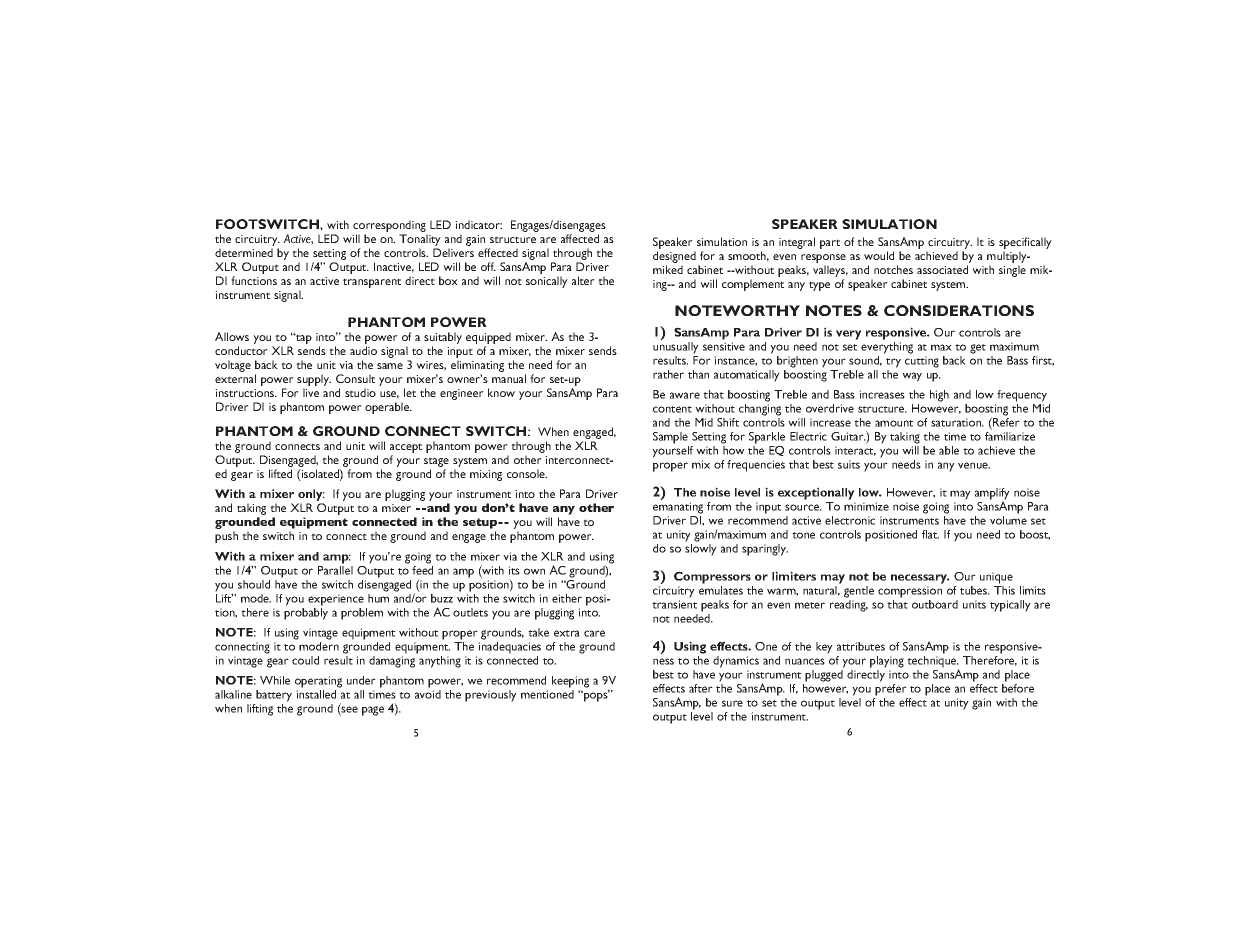 Image resolution: width=1233 pixels, height=952 pixels. I want to click on flat, so click(930, 534).
